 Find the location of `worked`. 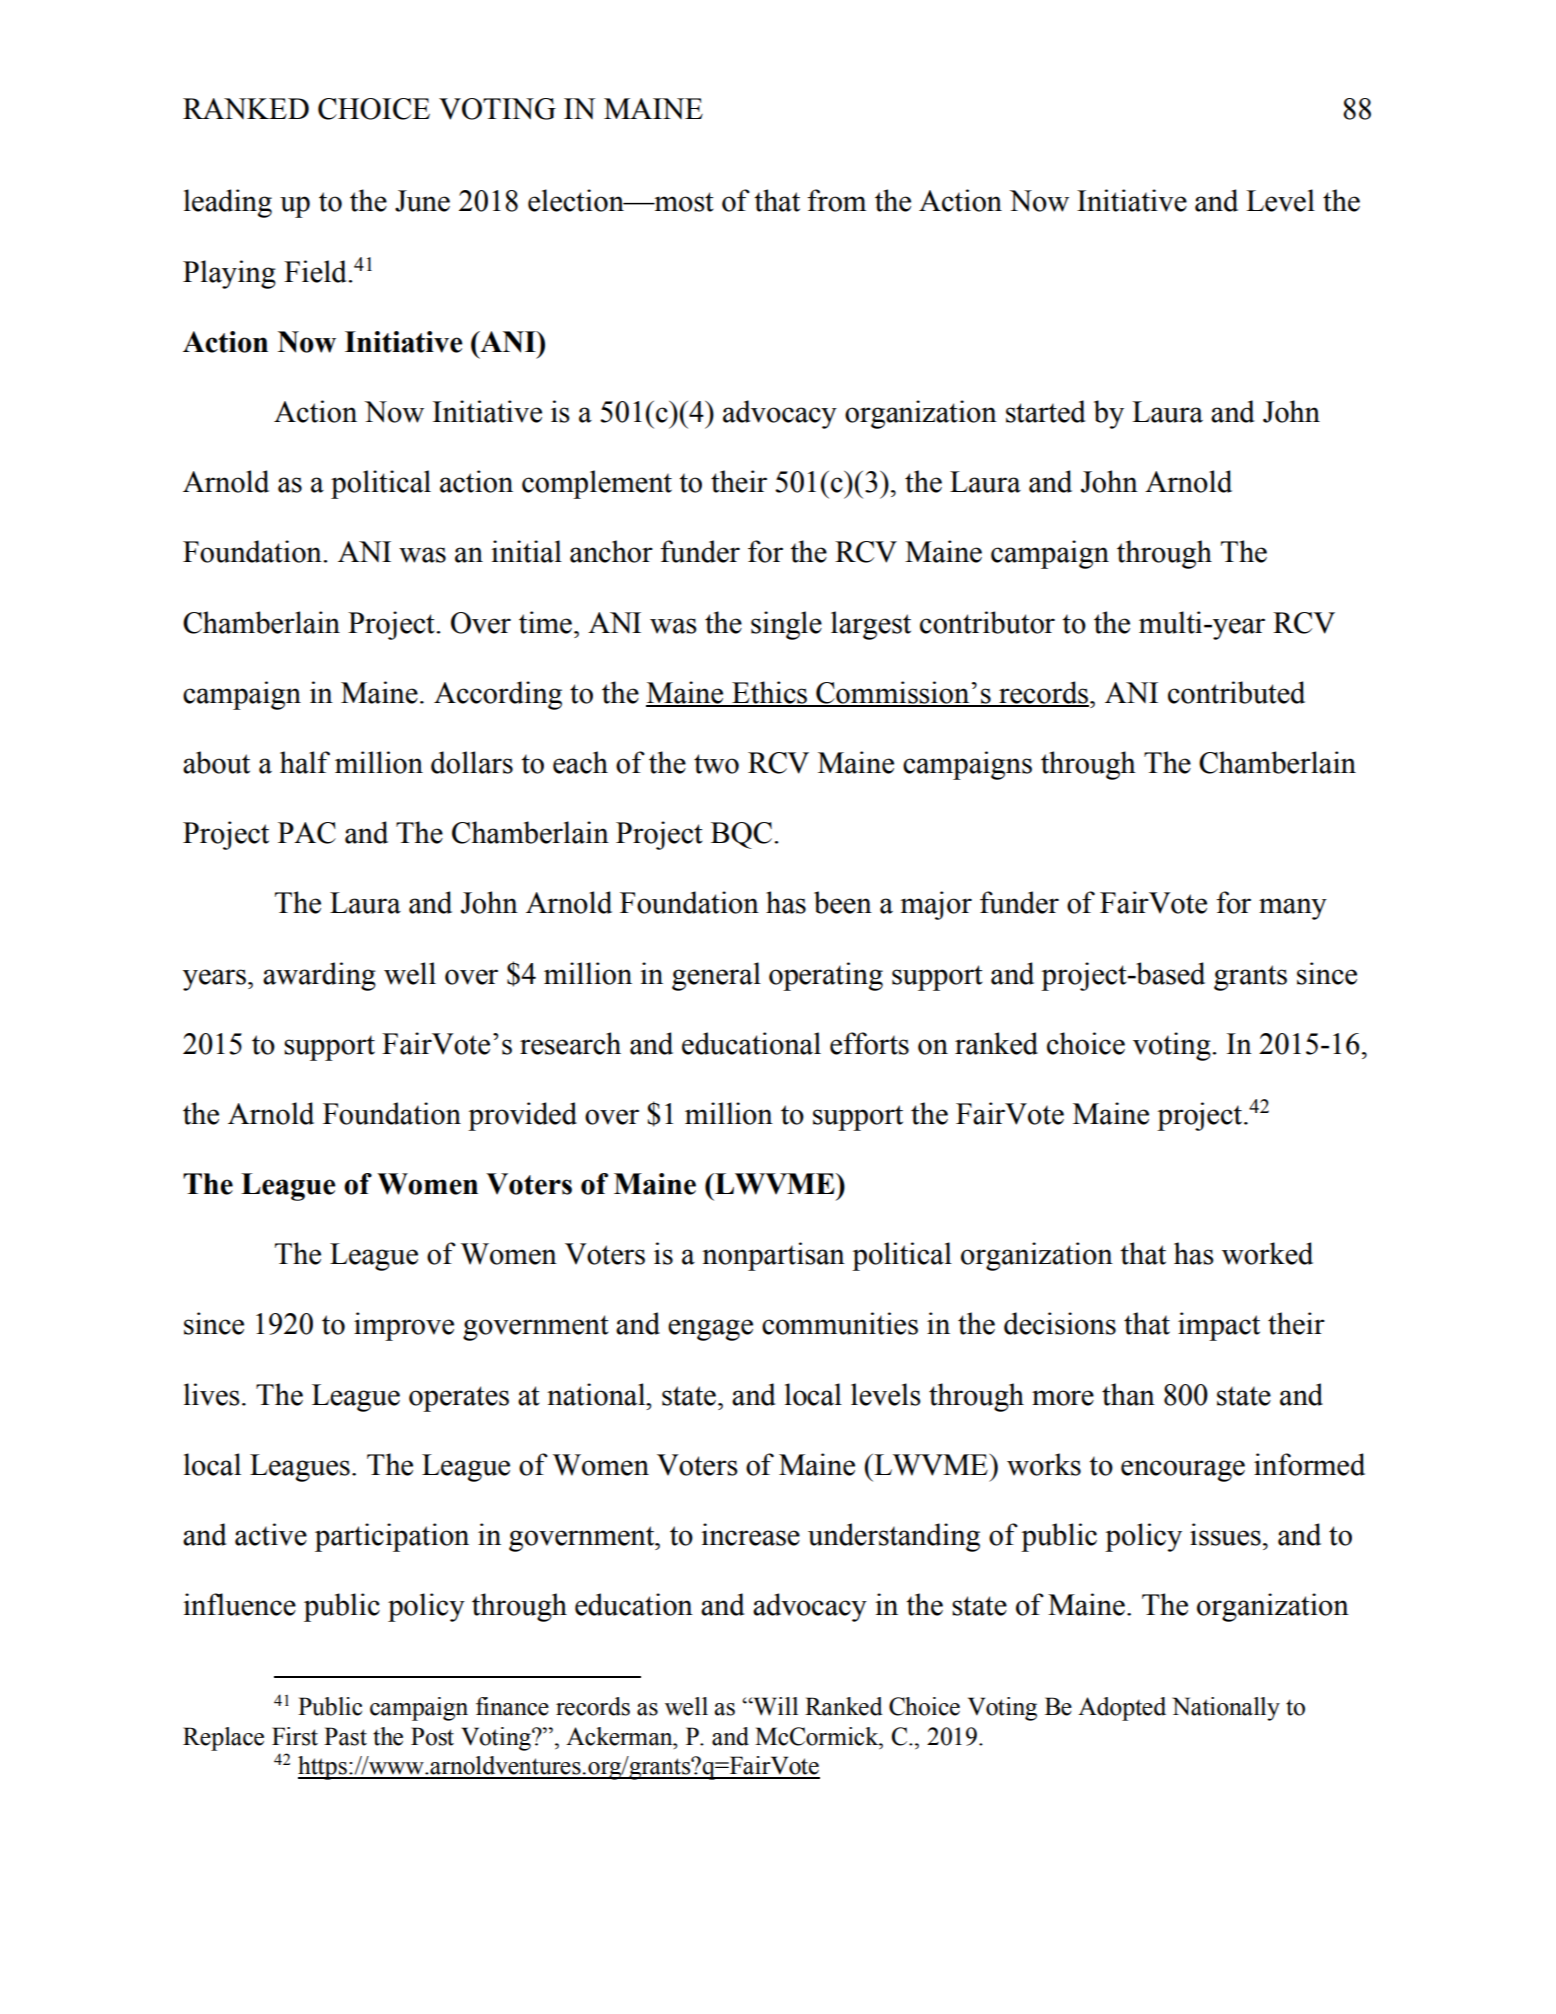

worked is located at coordinates (1267, 1253).
